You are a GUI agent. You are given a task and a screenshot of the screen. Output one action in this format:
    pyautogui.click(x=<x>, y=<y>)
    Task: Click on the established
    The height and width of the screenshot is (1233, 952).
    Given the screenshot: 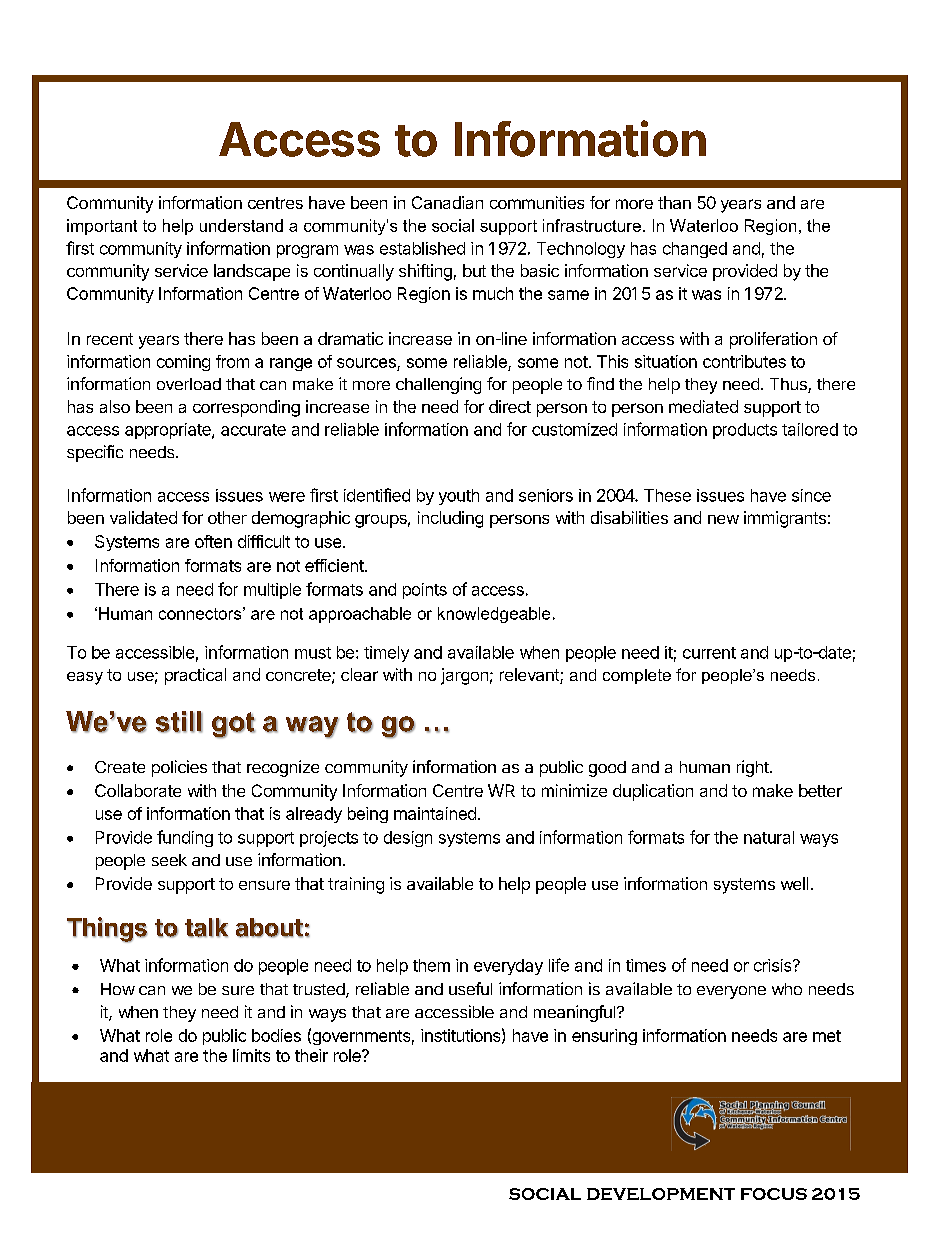 What is the action you would take?
    pyautogui.click(x=422, y=248)
